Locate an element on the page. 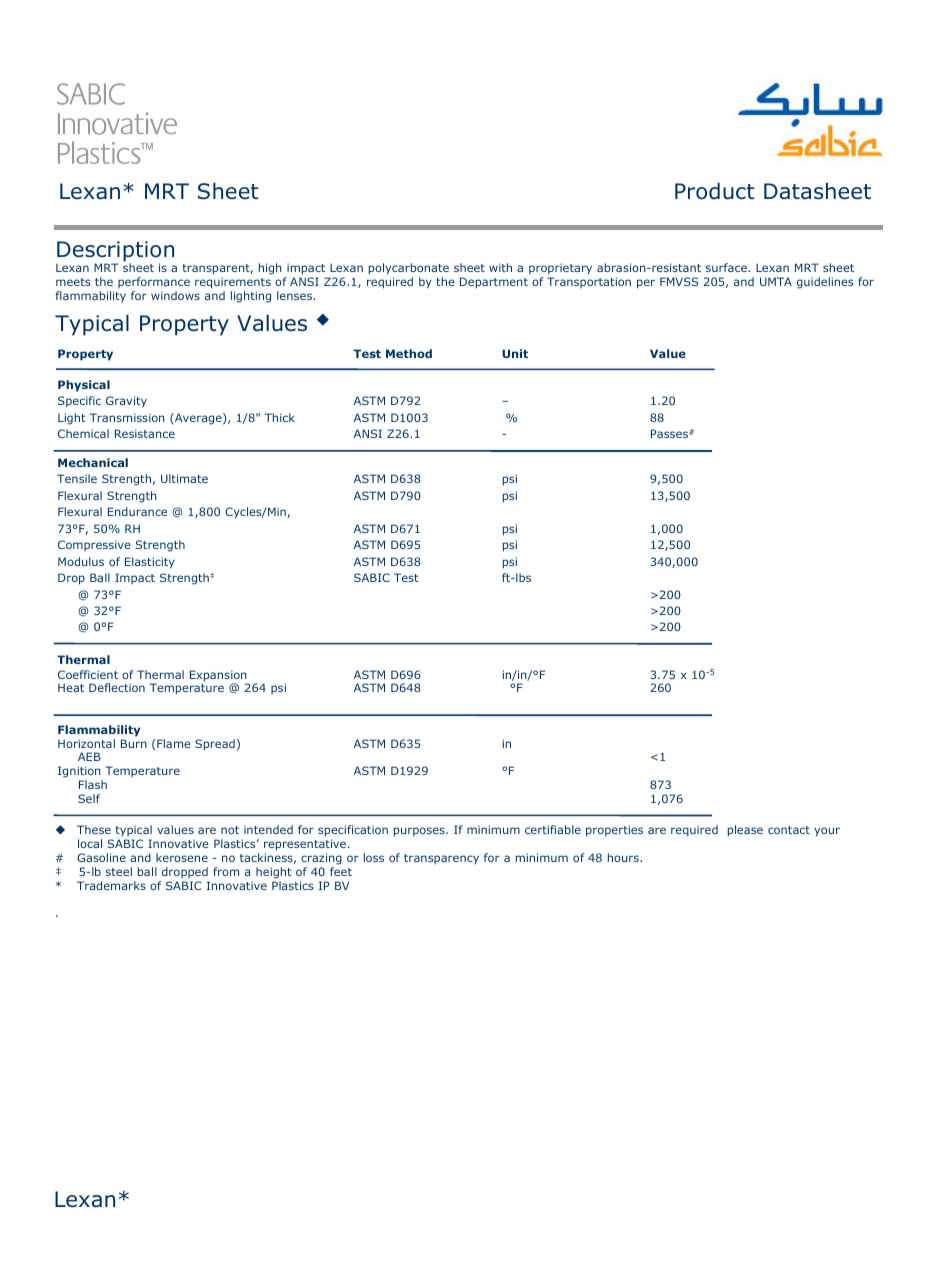 This image has height=1288, width=938. Deflection is located at coordinates (117, 687).
